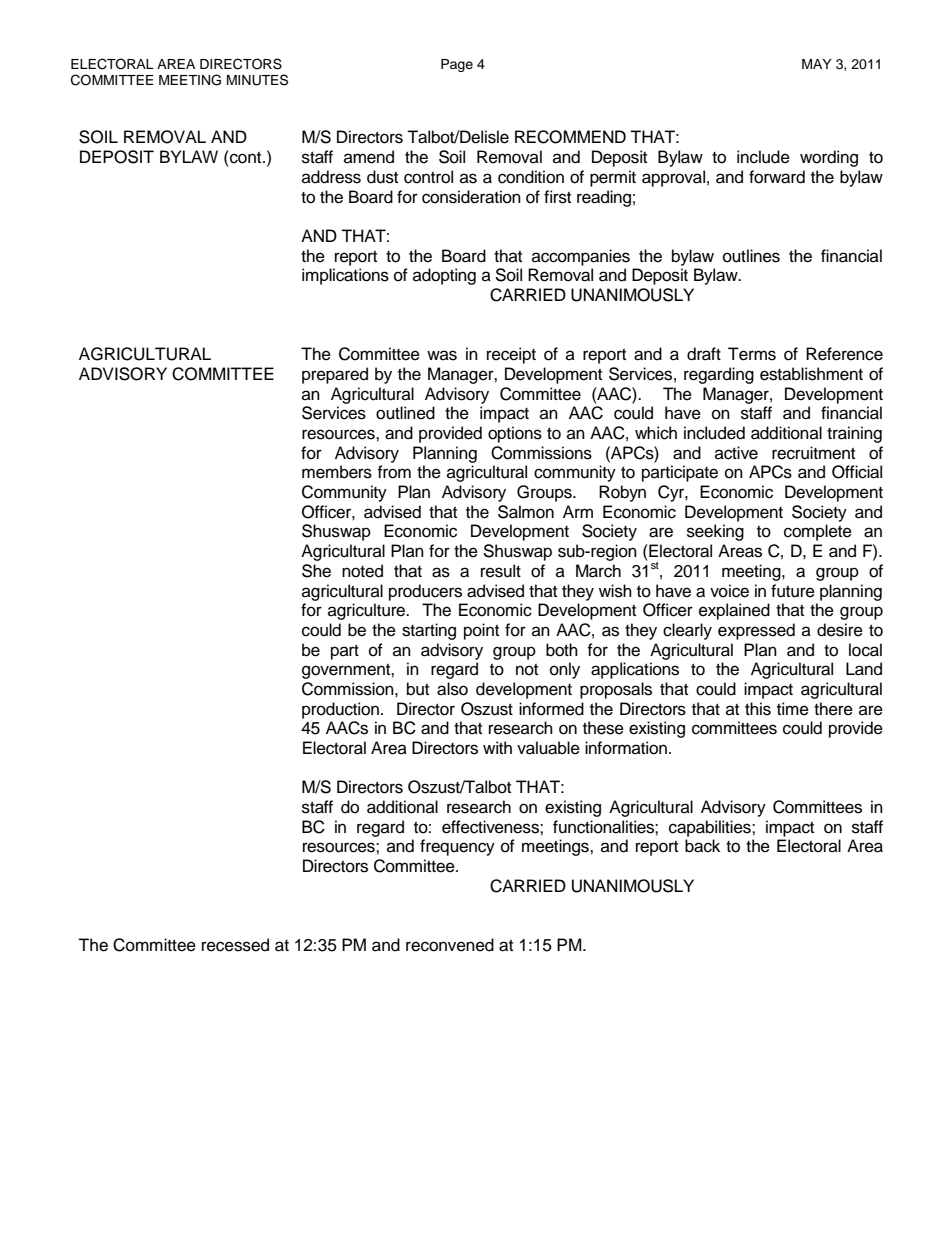 This screenshot has height=1233, width=952. What do you see at coordinates (570, 137) in the screenshot?
I see `RECOMMEND` at bounding box center [570, 137].
